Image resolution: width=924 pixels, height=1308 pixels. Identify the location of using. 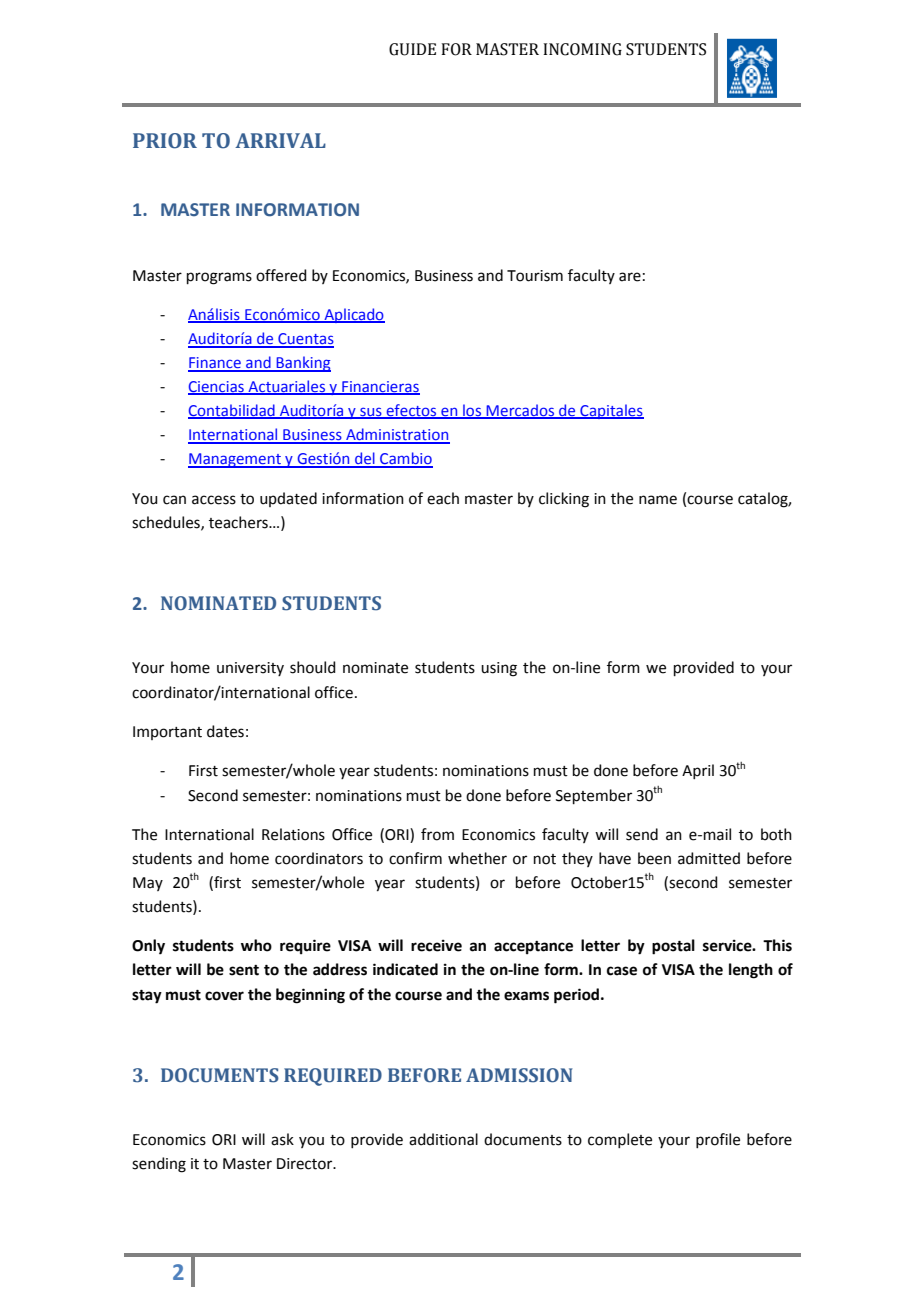
(499, 669).
